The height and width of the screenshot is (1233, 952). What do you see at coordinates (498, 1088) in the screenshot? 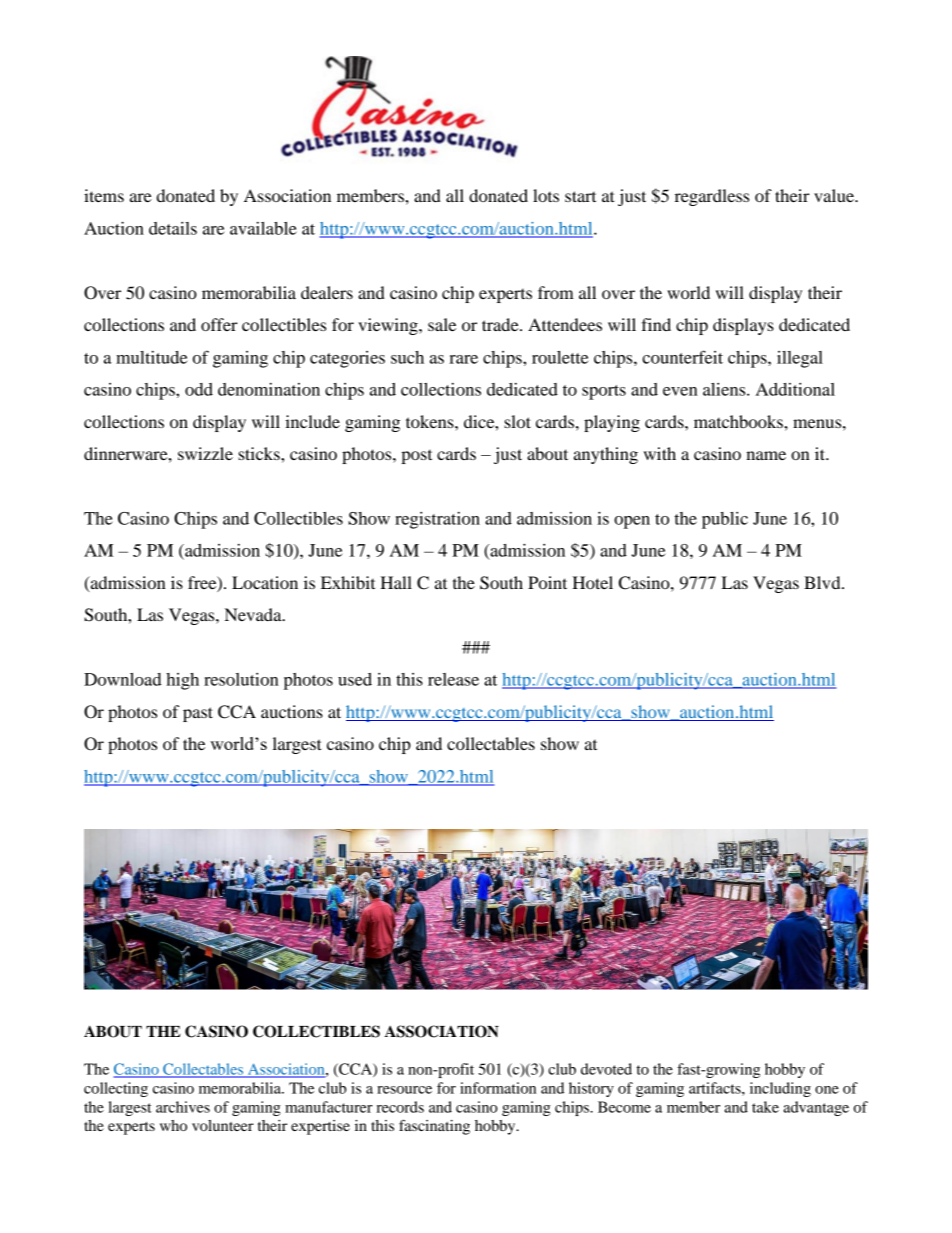
I see `information` at bounding box center [498, 1088].
